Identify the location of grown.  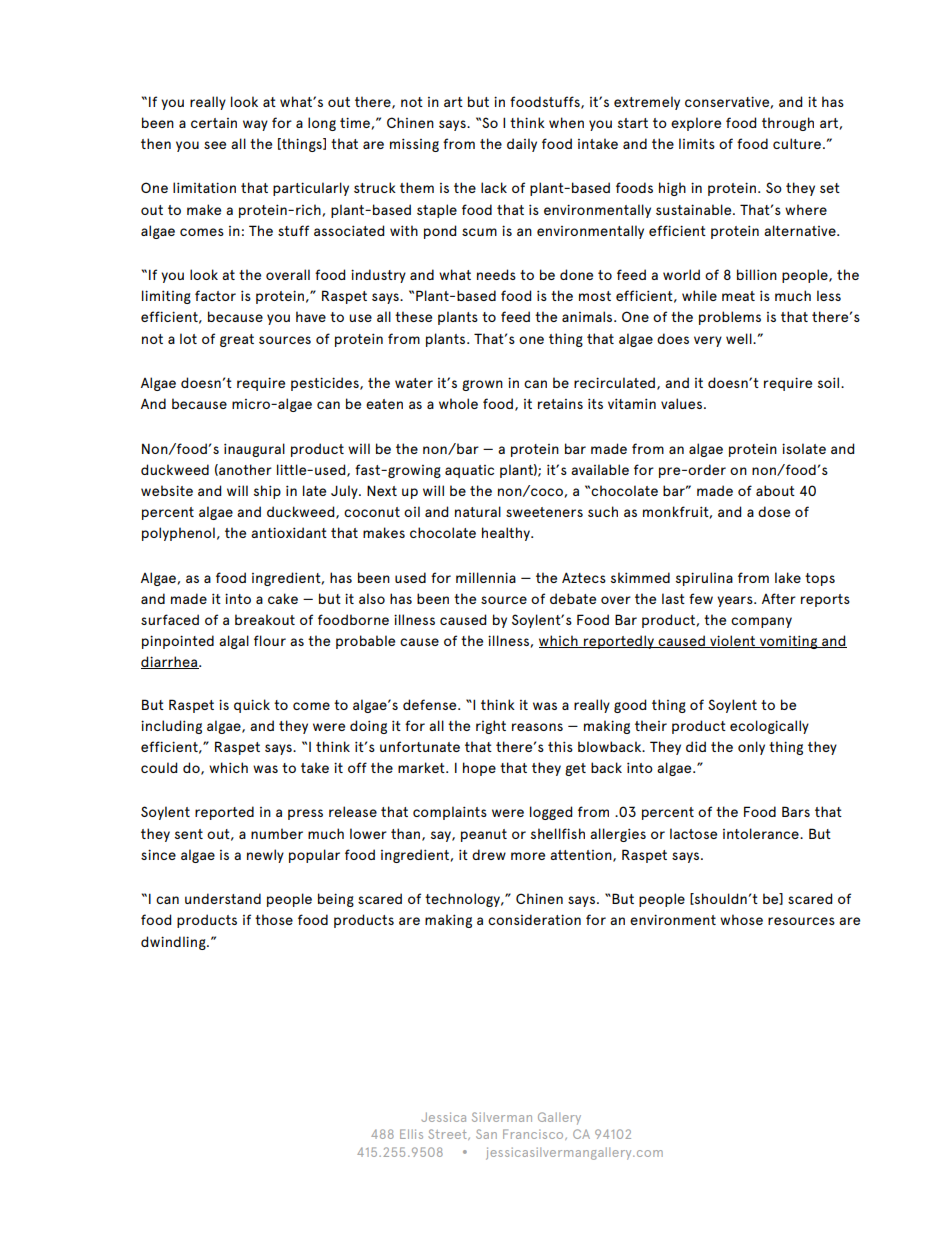
(482, 385).
